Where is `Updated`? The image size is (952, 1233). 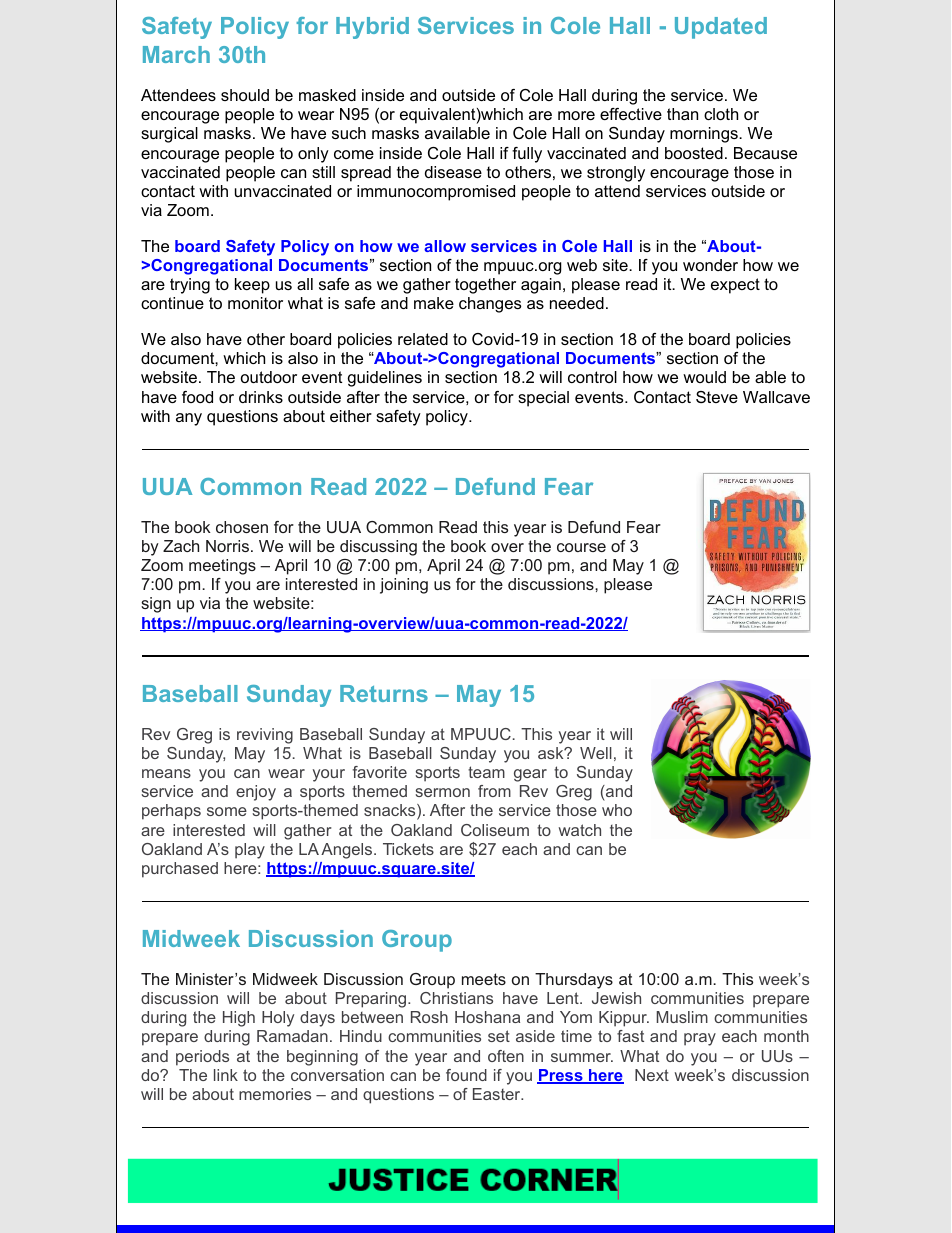 Updated is located at coordinates (721, 28).
